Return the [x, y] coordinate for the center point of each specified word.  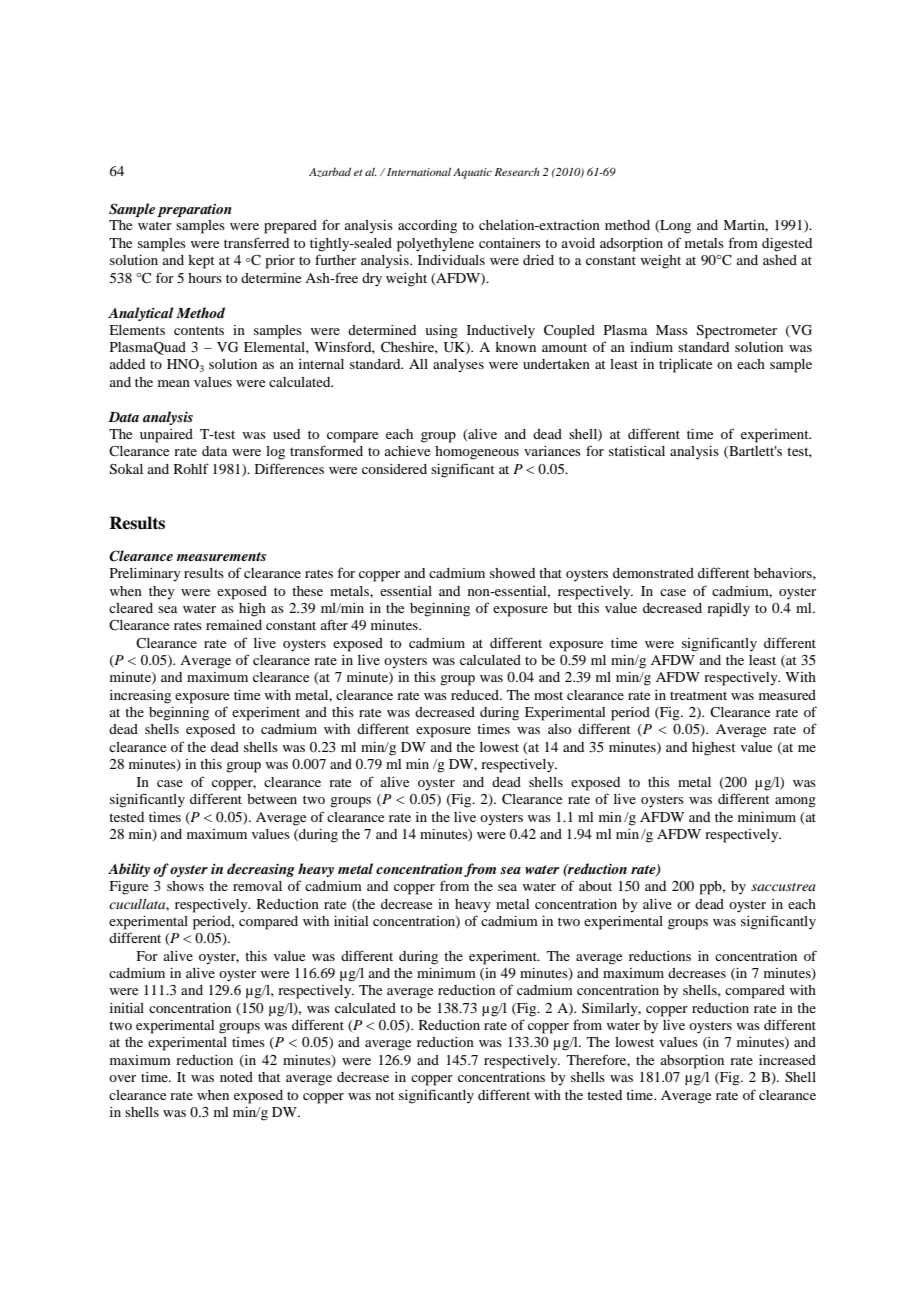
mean [174, 383]
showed [512, 573]
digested [787, 245]
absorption [692, 1062]
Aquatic [472, 173]
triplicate [685, 366]
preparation [194, 210]
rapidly [728, 610]
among [795, 802]
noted [236, 1077]
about [595, 886]
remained [234, 625]
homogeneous [477, 453]
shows [185, 886]
